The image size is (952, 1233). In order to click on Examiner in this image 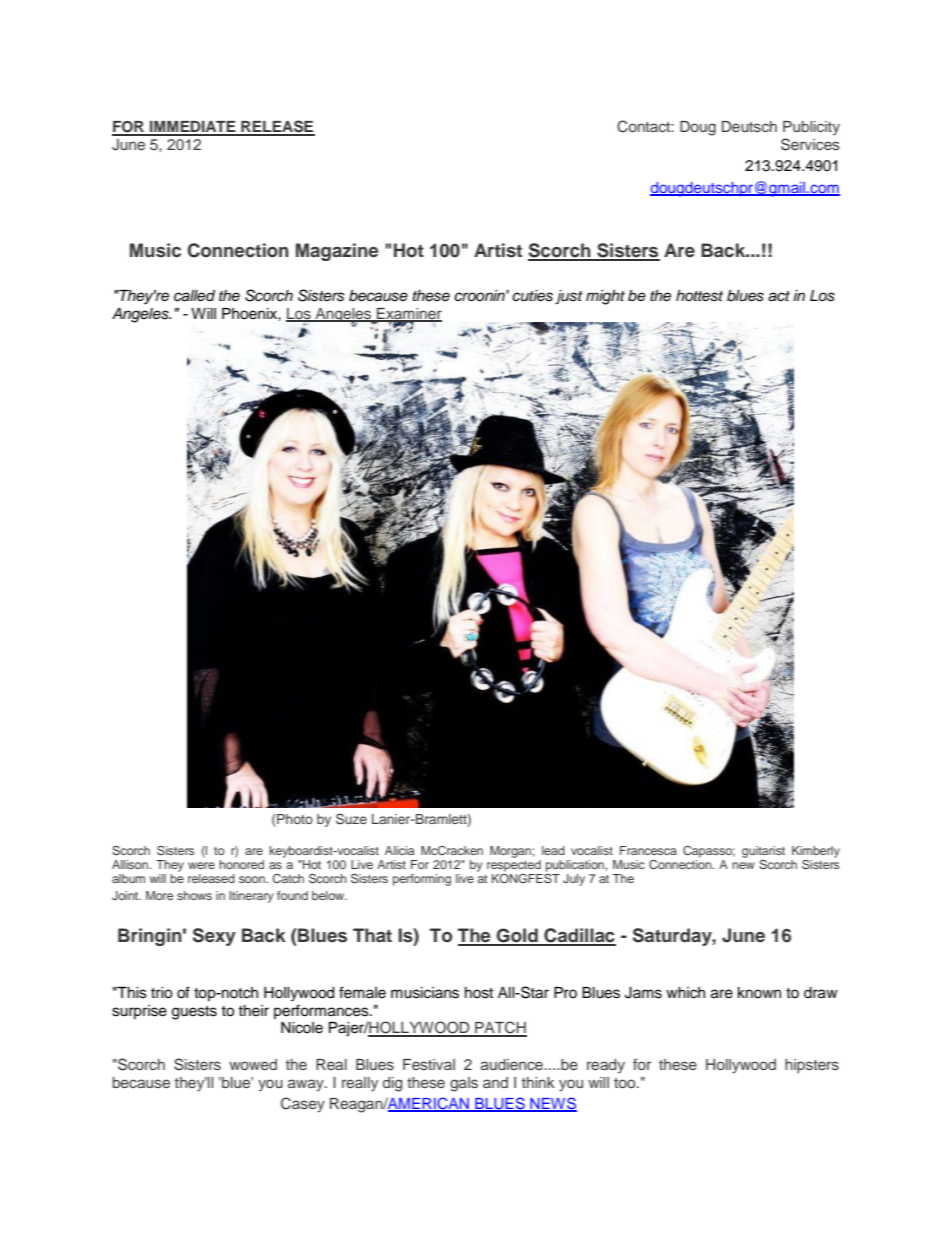, I will do `click(408, 315)`.
